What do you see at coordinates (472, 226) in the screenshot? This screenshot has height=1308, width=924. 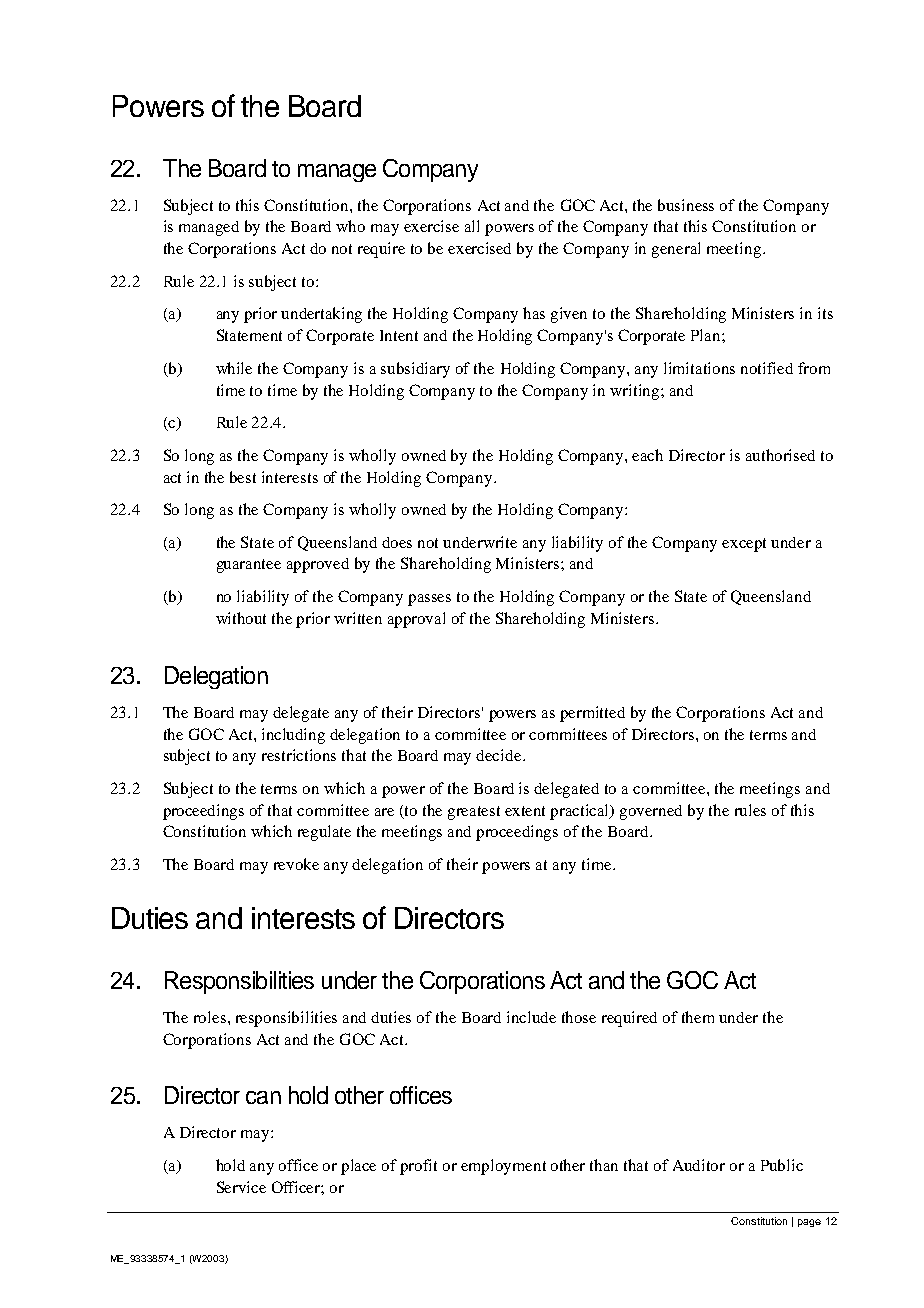 I see `all` at bounding box center [472, 226].
